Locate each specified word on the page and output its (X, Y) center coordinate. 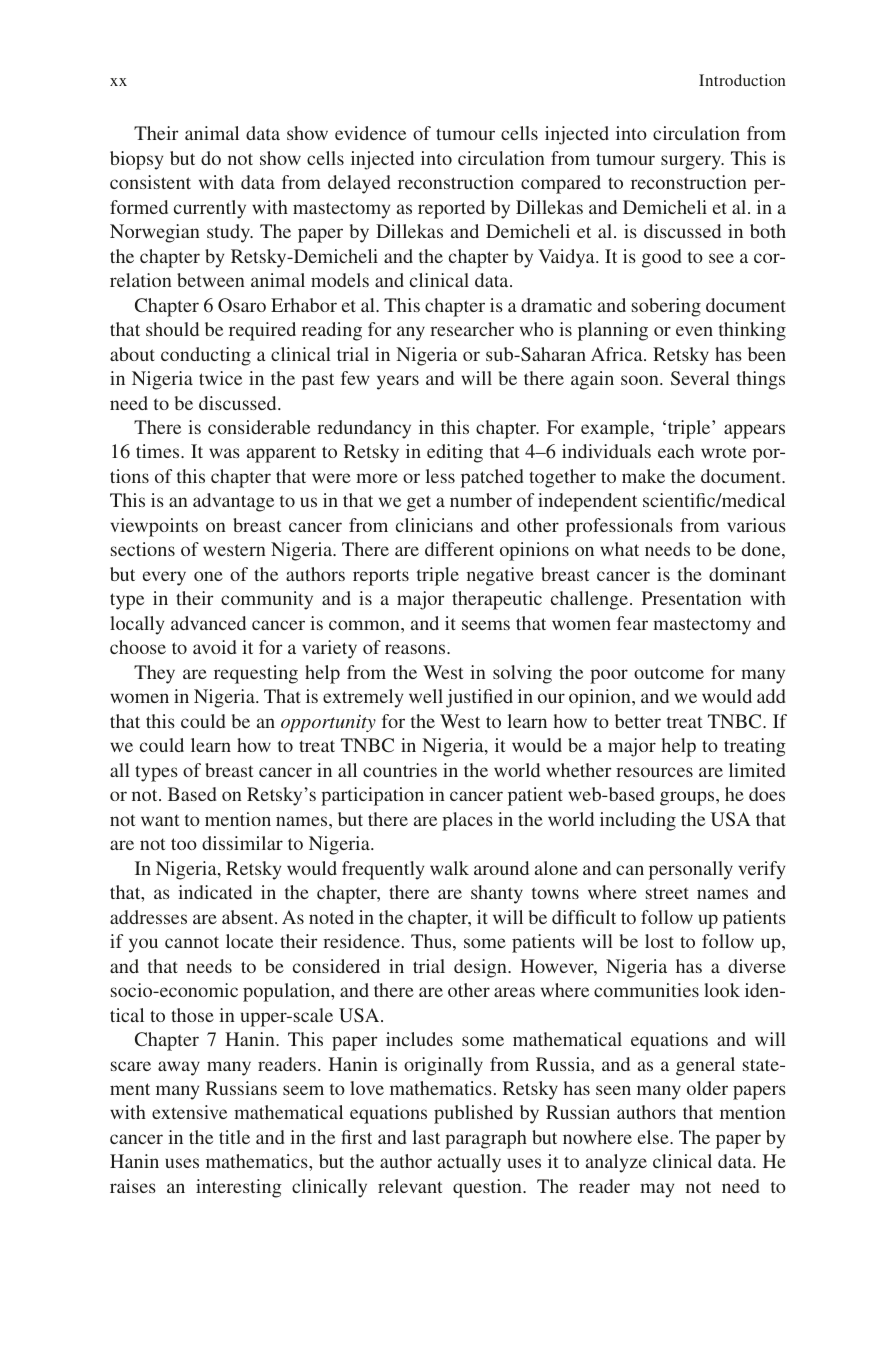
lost (659, 941)
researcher (472, 329)
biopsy (136, 160)
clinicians (434, 525)
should (172, 329)
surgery (692, 162)
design (481, 968)
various (756, 525)
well (426, 696)
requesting (256, 674)
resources (654, 772)
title (234, 1137)
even (694, 331)
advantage (233, 502)
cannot (192, 942)
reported (451, 209)
